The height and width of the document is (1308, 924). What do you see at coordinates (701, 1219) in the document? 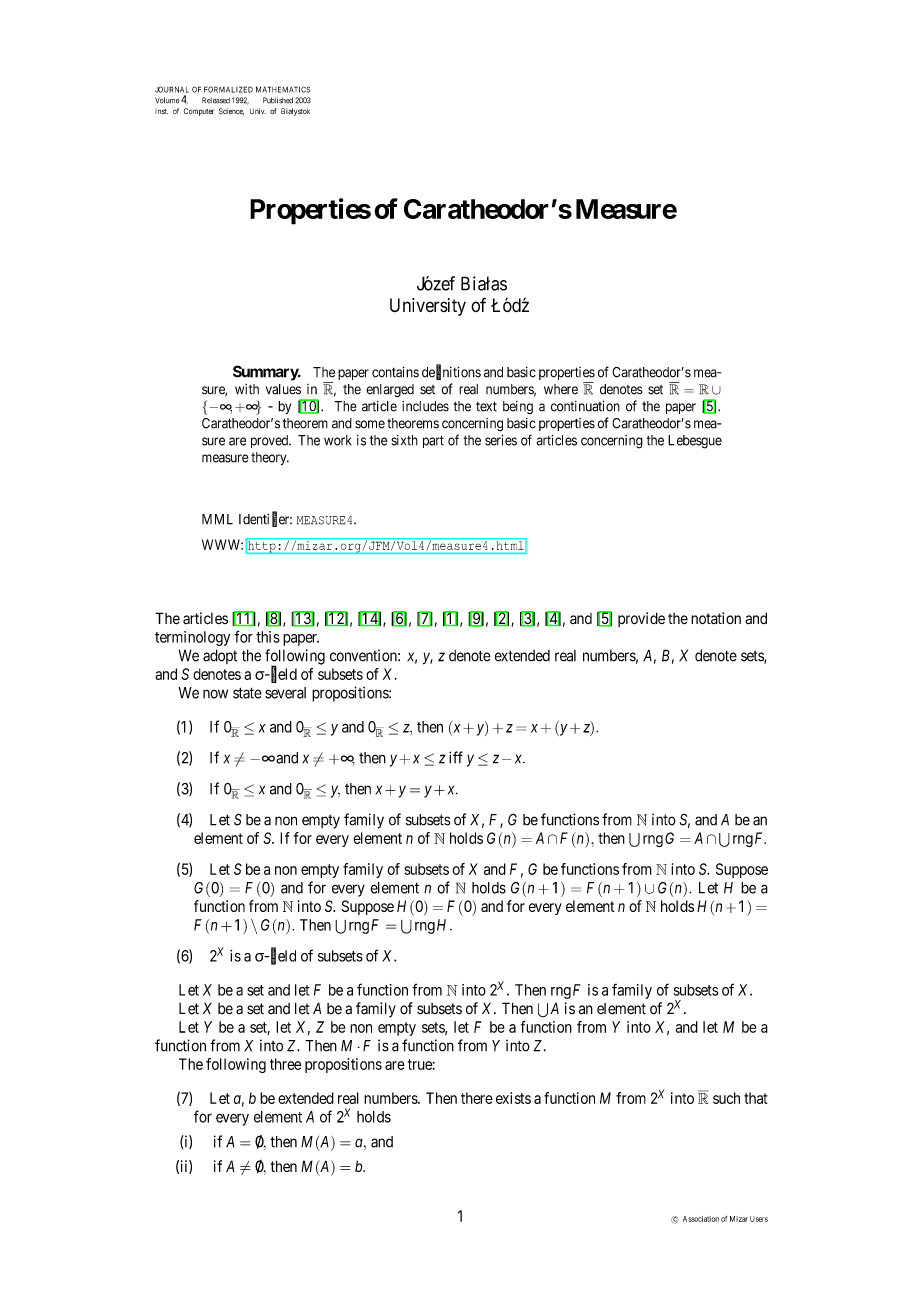
I see `Association` at bounding box center [701, 1219].
